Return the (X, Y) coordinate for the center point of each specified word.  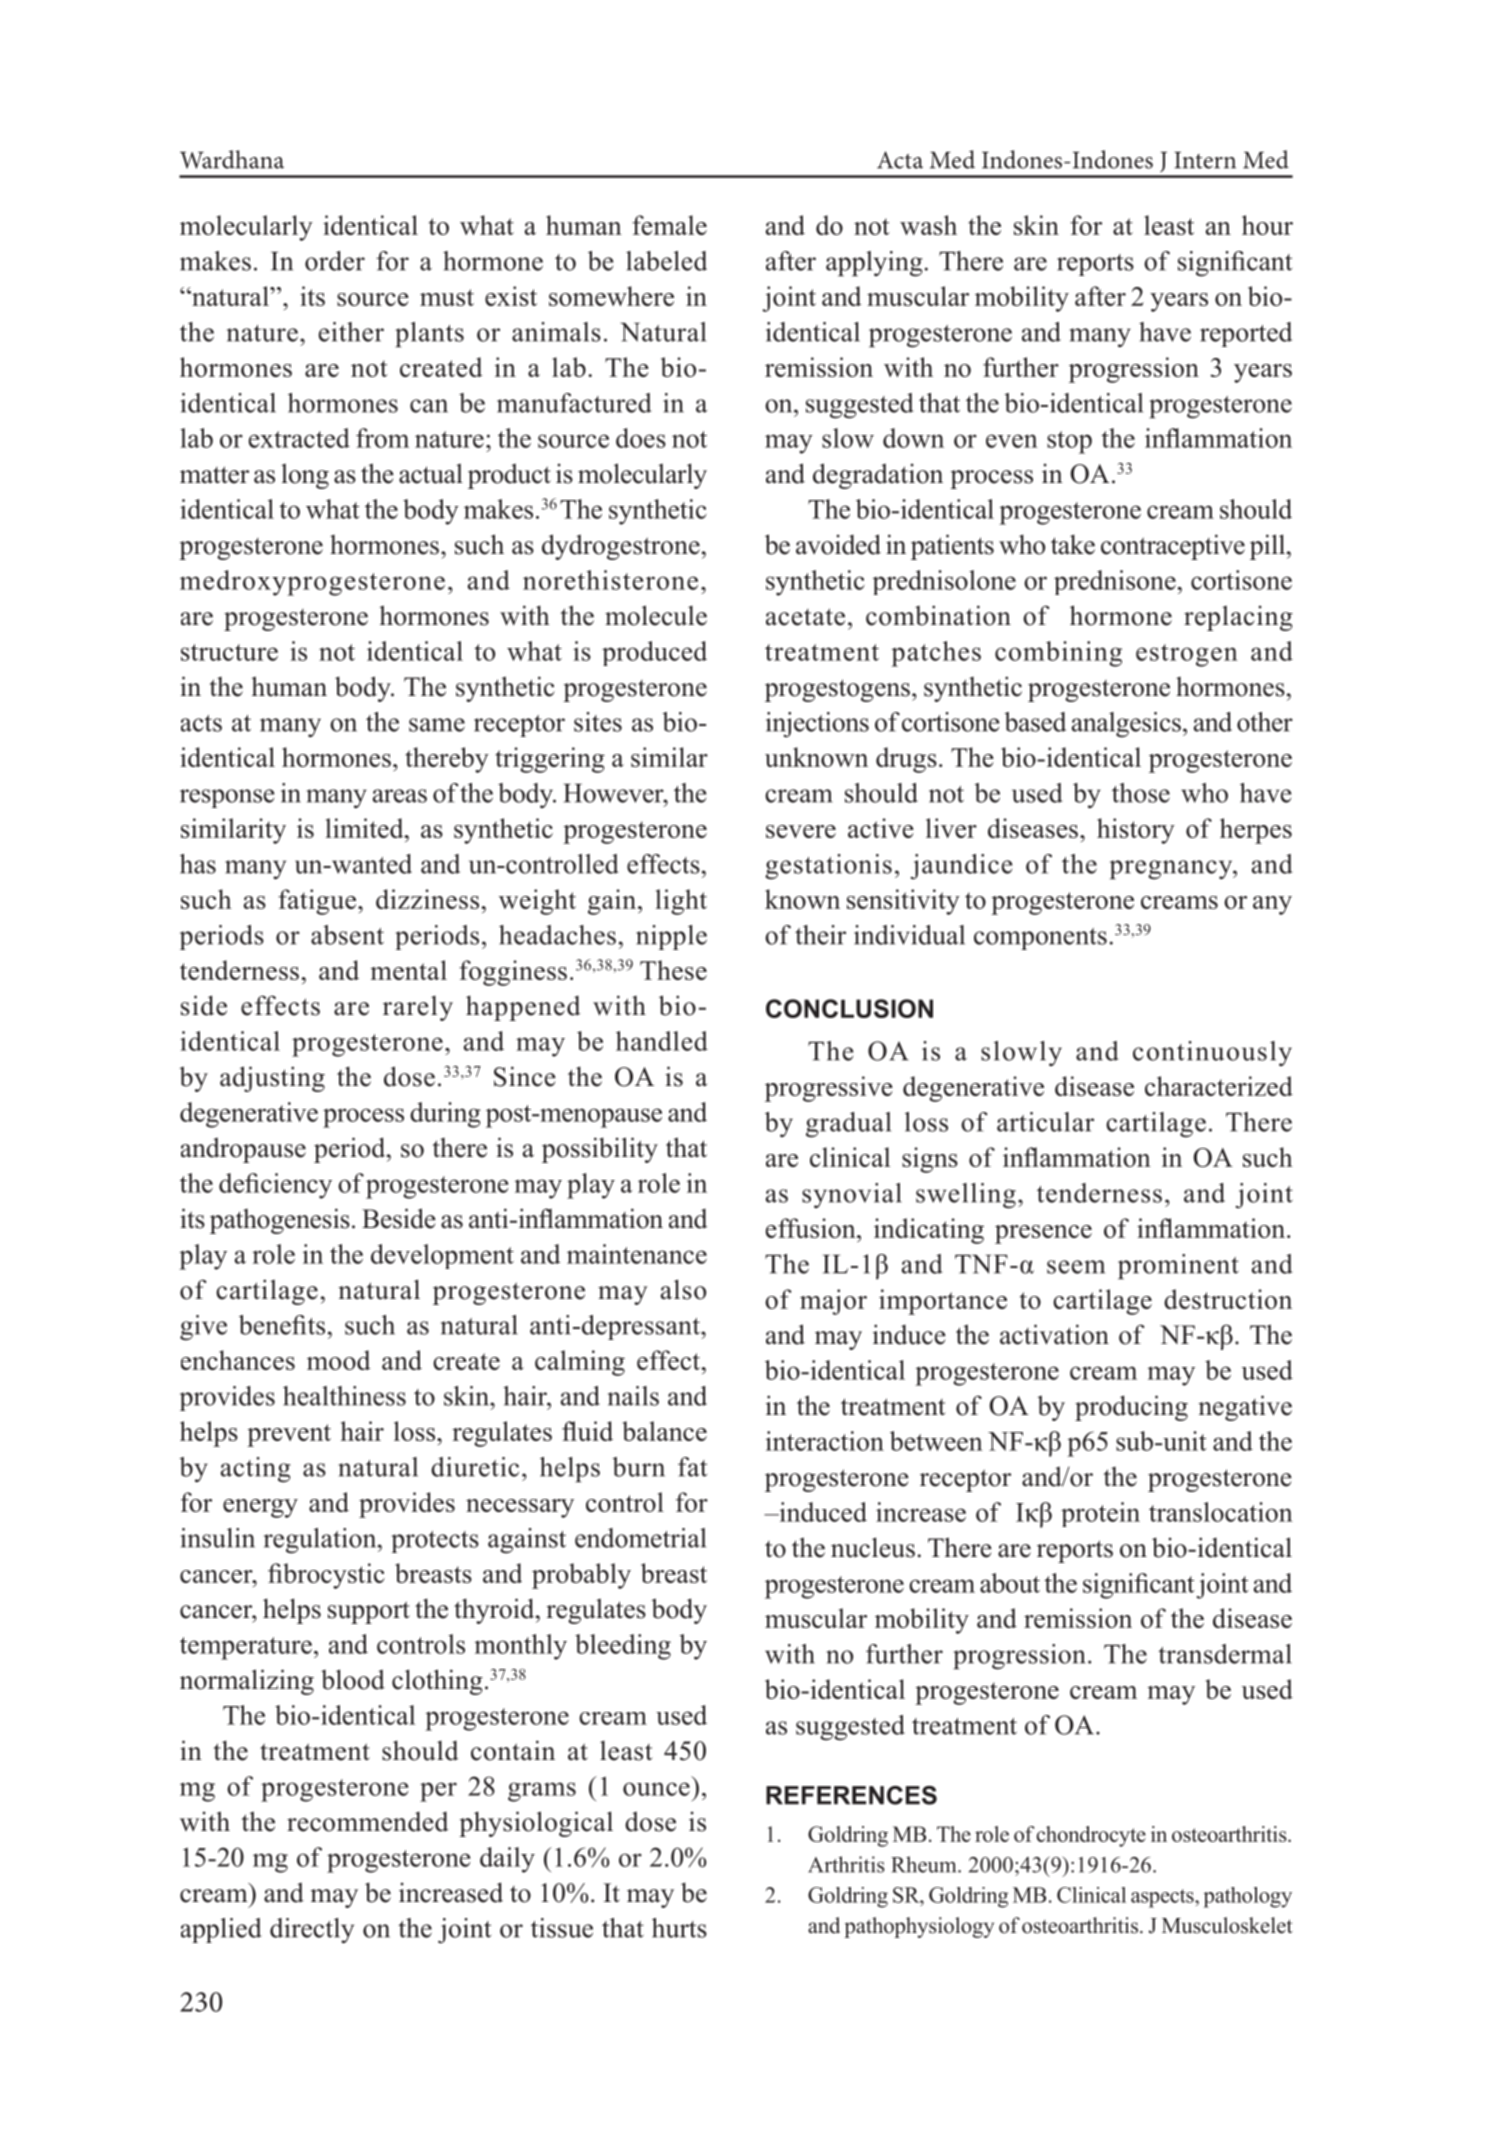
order (335, 261)
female (669, 225)
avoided (838, 544)
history (1136, 831)
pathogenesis (280, 1221)
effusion (812, 1228)
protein (1100, 1514)
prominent (1178, 1267)
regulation (321, 1541)
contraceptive (1173, 547)
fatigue (317, 902)
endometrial (640, 1538)
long (305, 476)
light (681, 902)
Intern (1205, 160)
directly (312, 1930)
